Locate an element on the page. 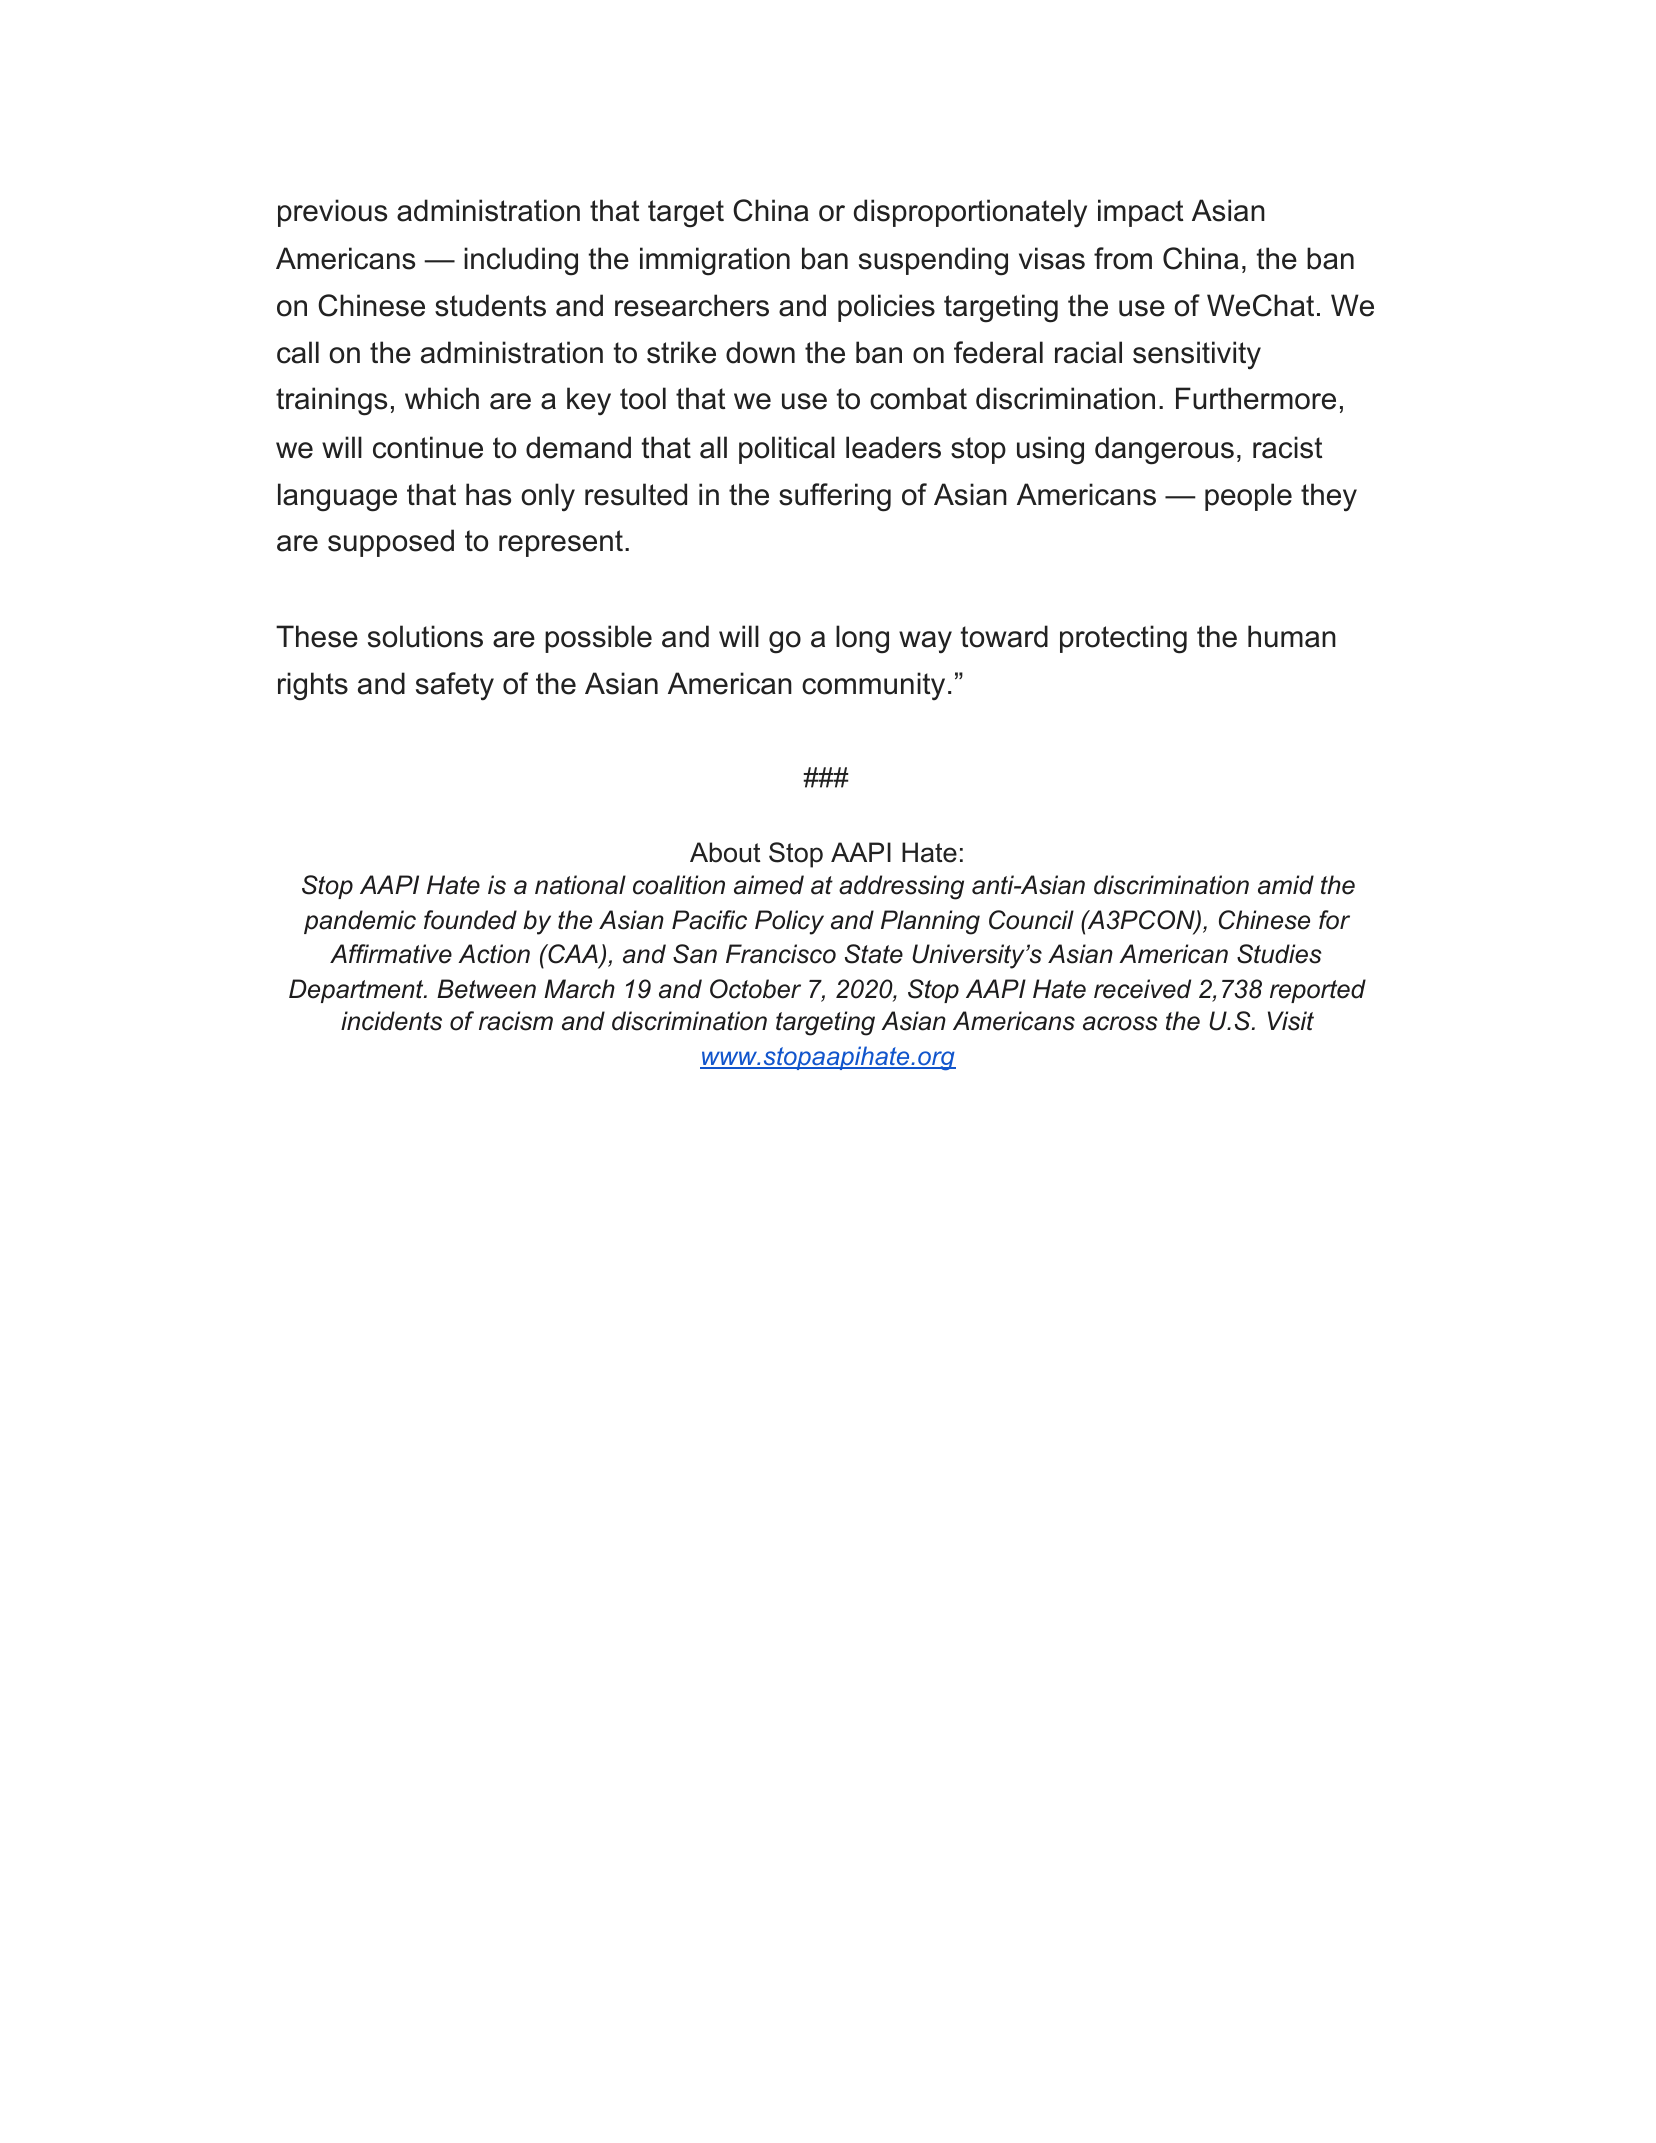  incidents is located at coordinates (391, 1021).
